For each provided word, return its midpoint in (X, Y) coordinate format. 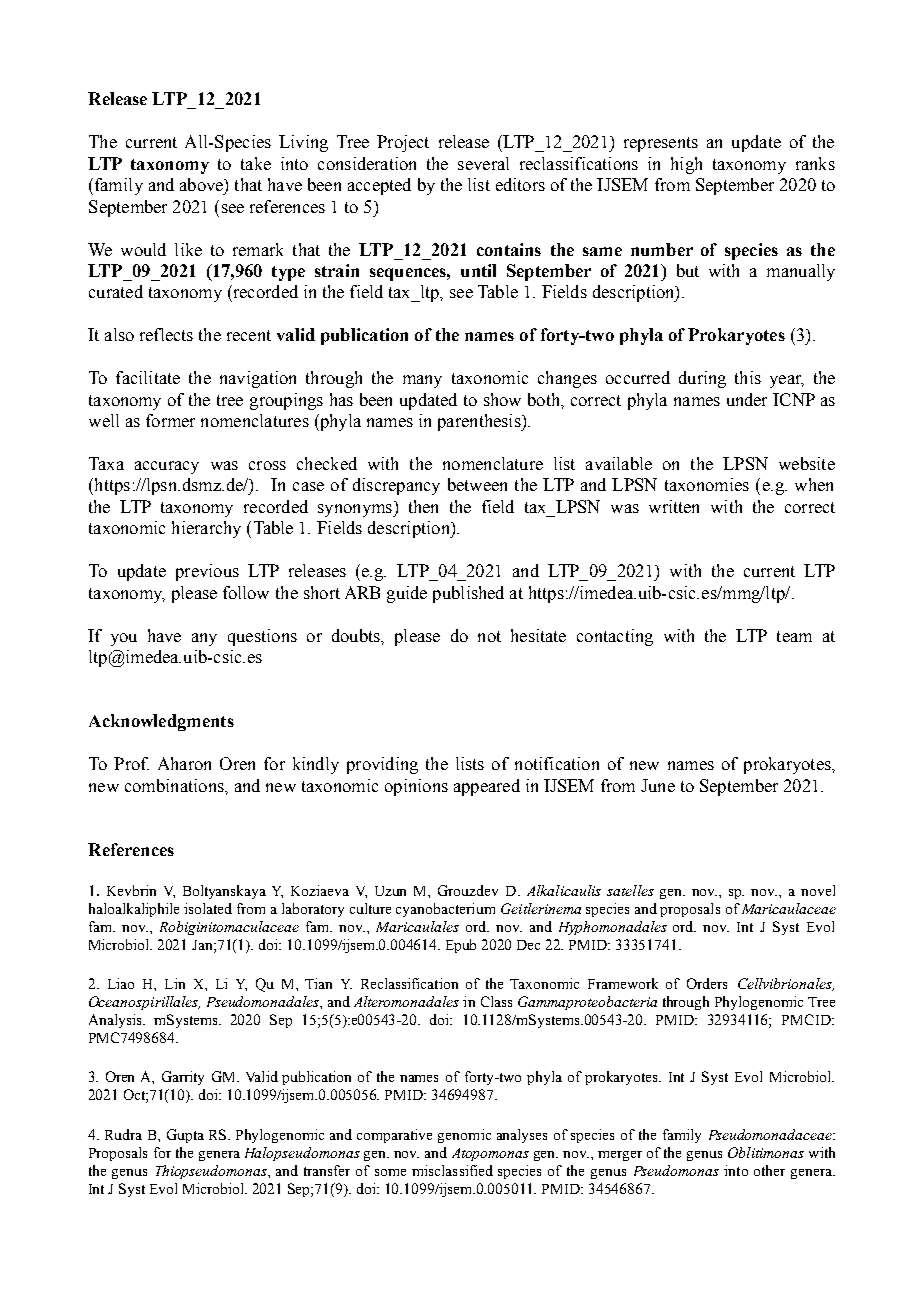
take (256, 163)
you (124, 639)
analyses (522, 1136)
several (483, 163)
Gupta (185, 1136)
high (686, 165)
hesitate (538, 635)
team (794, 636)
